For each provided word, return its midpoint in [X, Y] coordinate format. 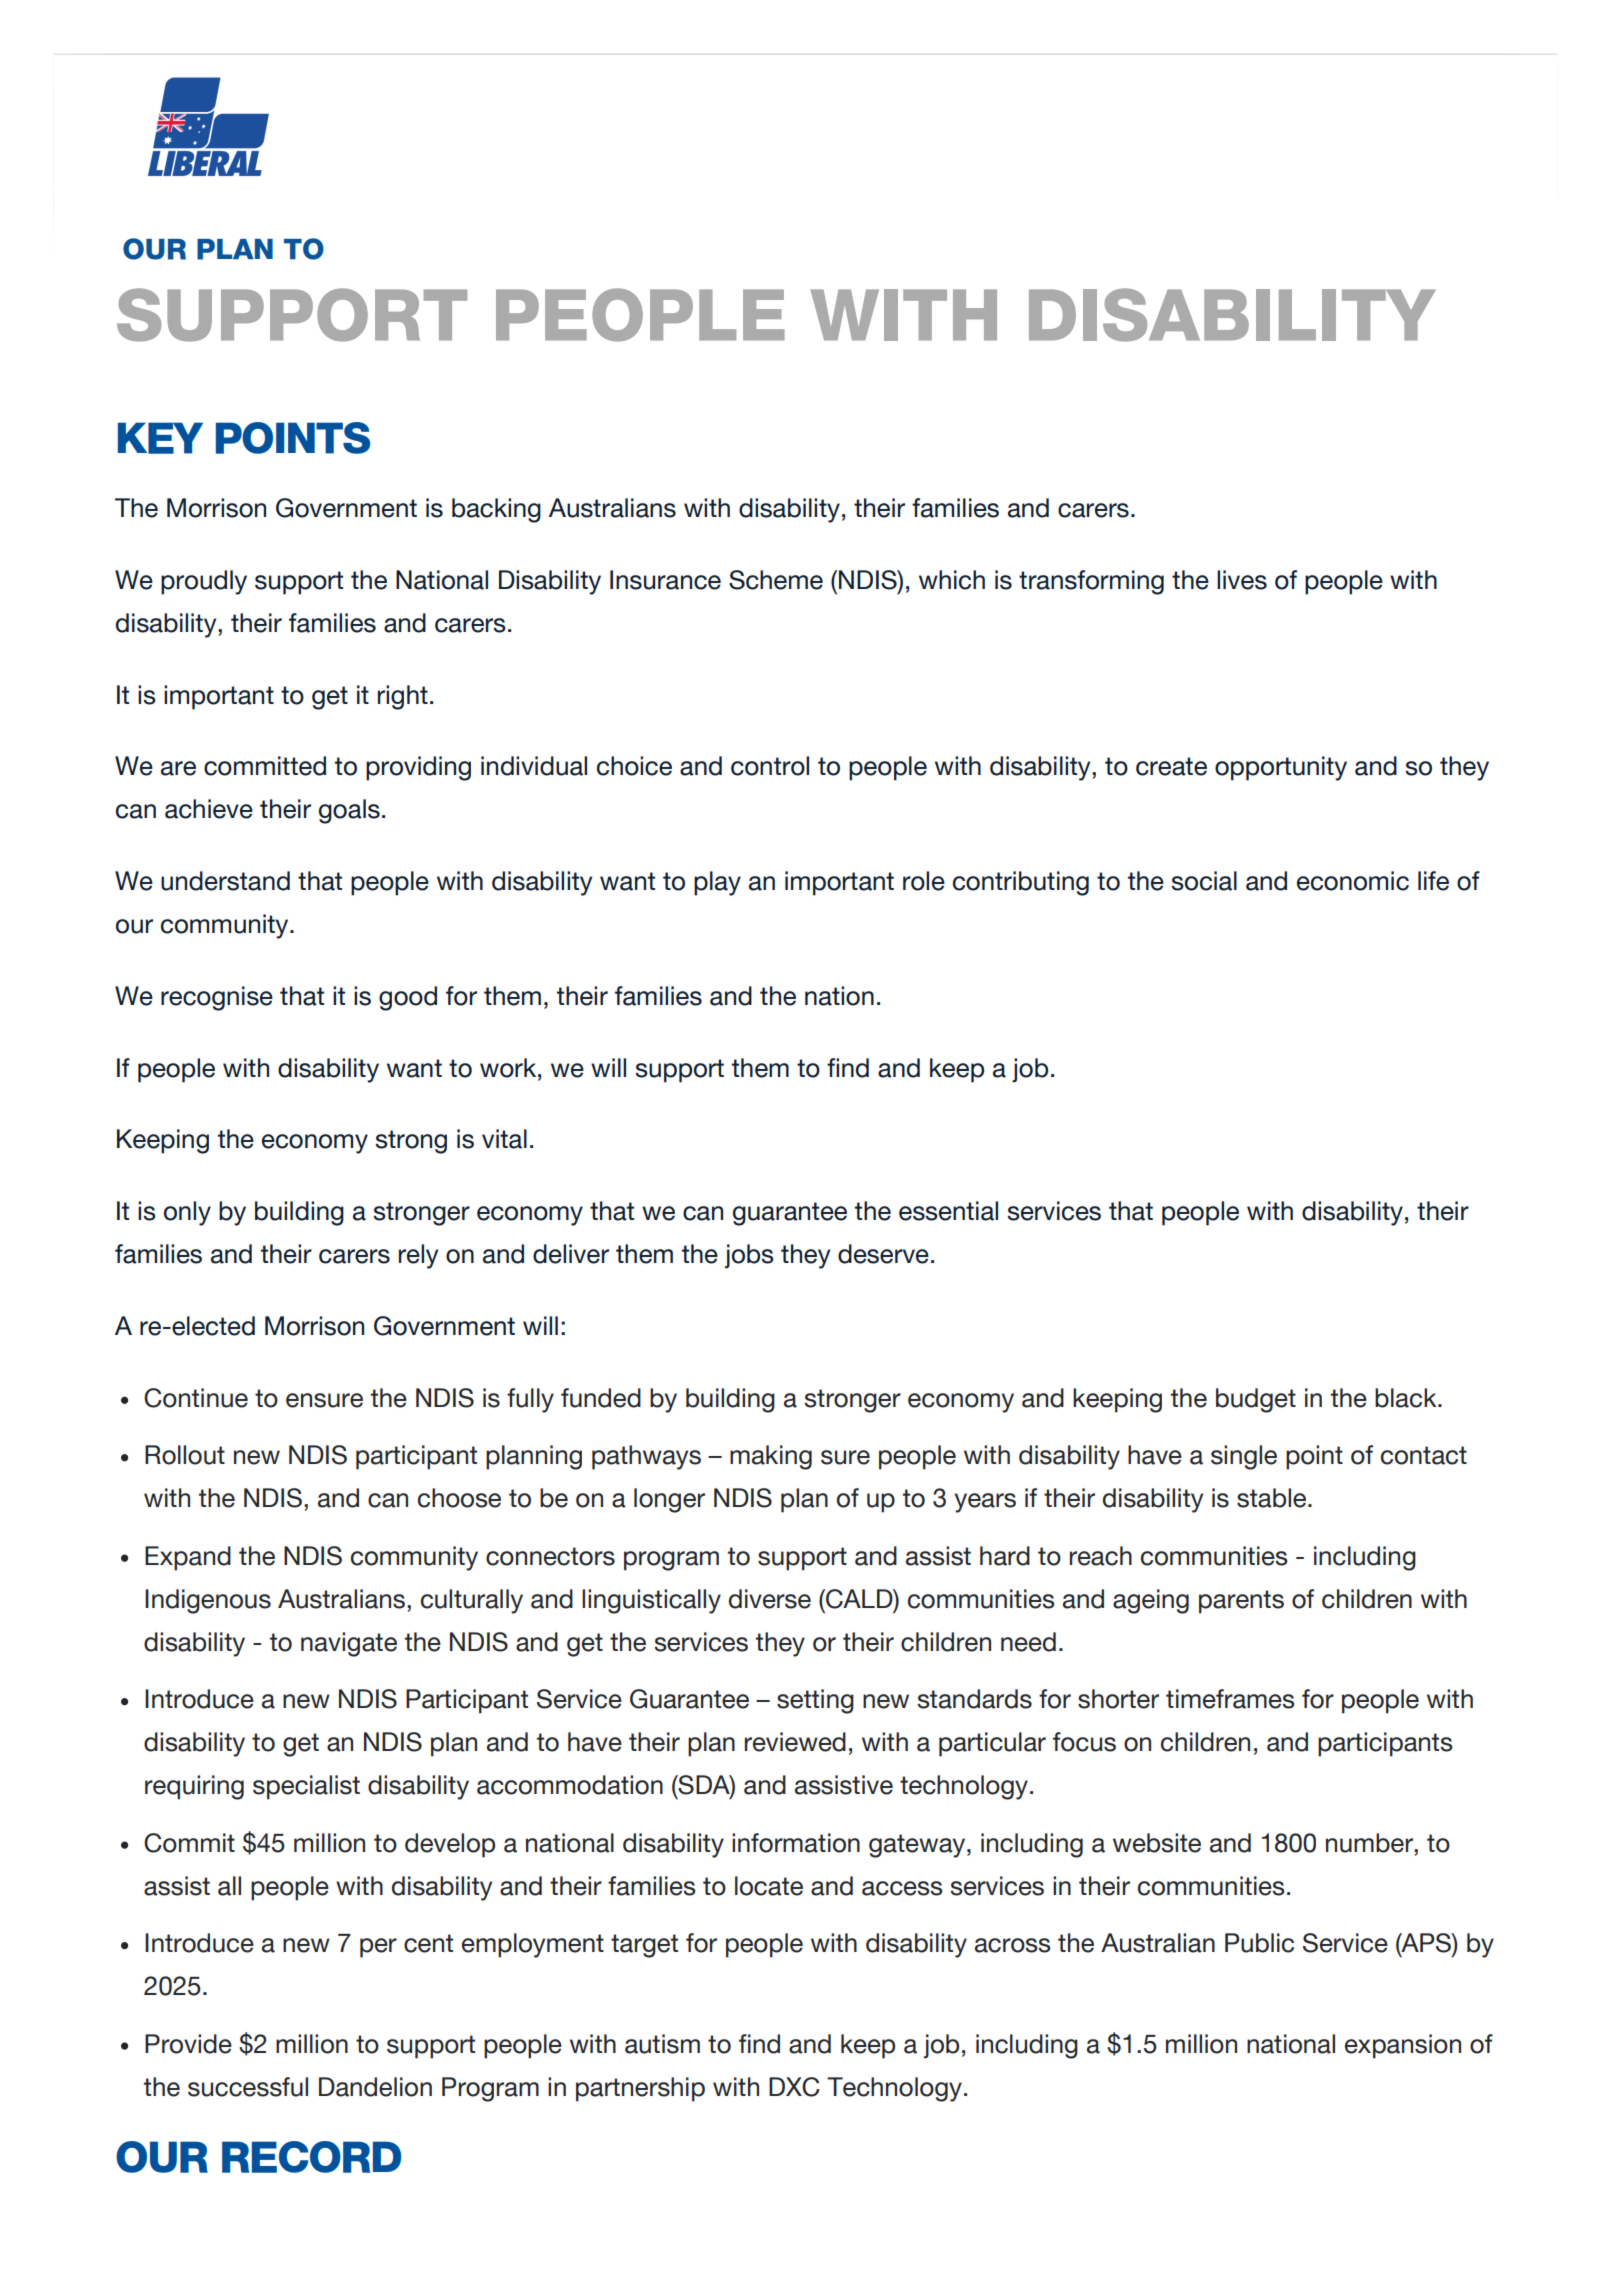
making [771, 1457]
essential [948, 1211]
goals [349, 811]
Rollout [185, 1455]
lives [1242, 580]
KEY [160, 438]
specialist [306, 1787]
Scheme [776, 580]
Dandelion [375, 2087]
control [770, 766]
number [1370, 1843]
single [1244, 1457]
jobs [749, 1256]
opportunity [1281, 768]
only [187, 1213]
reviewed [795, 1742]
